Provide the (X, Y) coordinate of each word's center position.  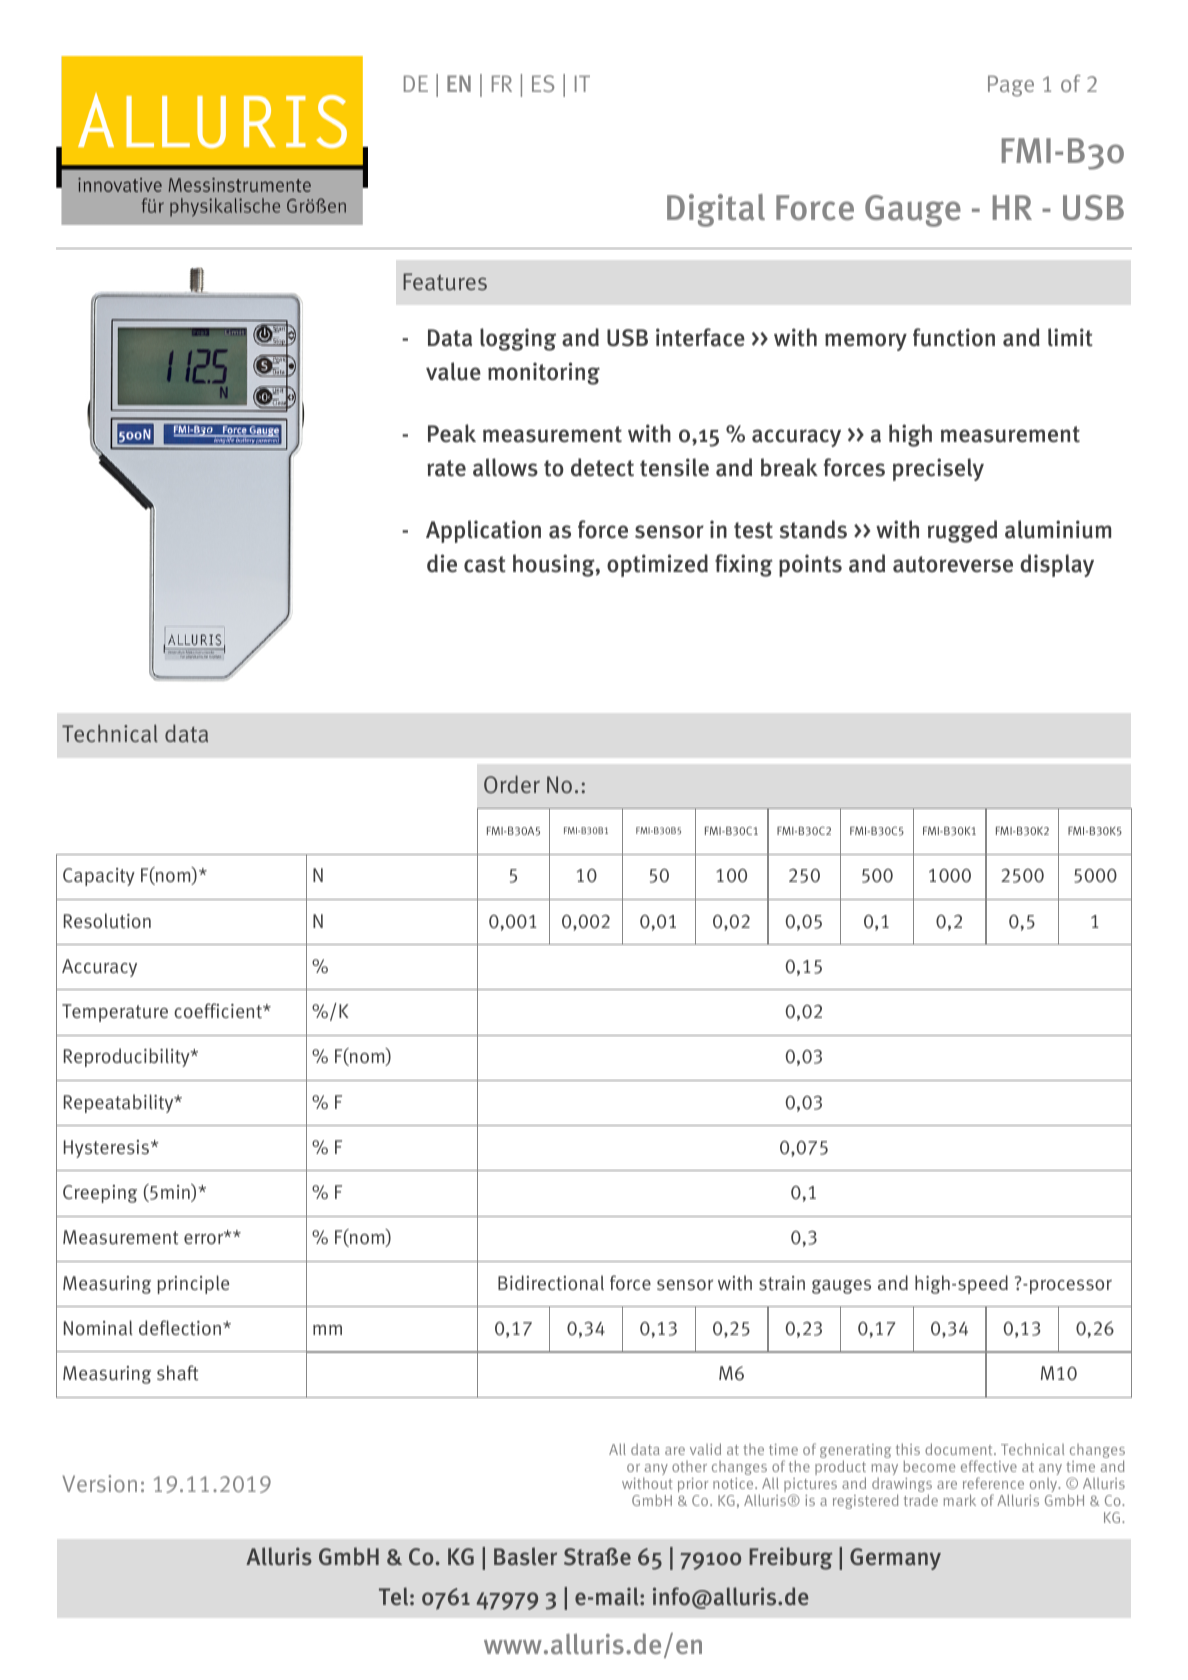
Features (445, 282)
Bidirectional (551, 1283)
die (442, 563)
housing (555, 565)
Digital (716, 210)
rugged (962, 531)
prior (693, 1485)
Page (1011, 86)
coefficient (219, 1011)
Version (99, 1483)
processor (1069, 1286)
